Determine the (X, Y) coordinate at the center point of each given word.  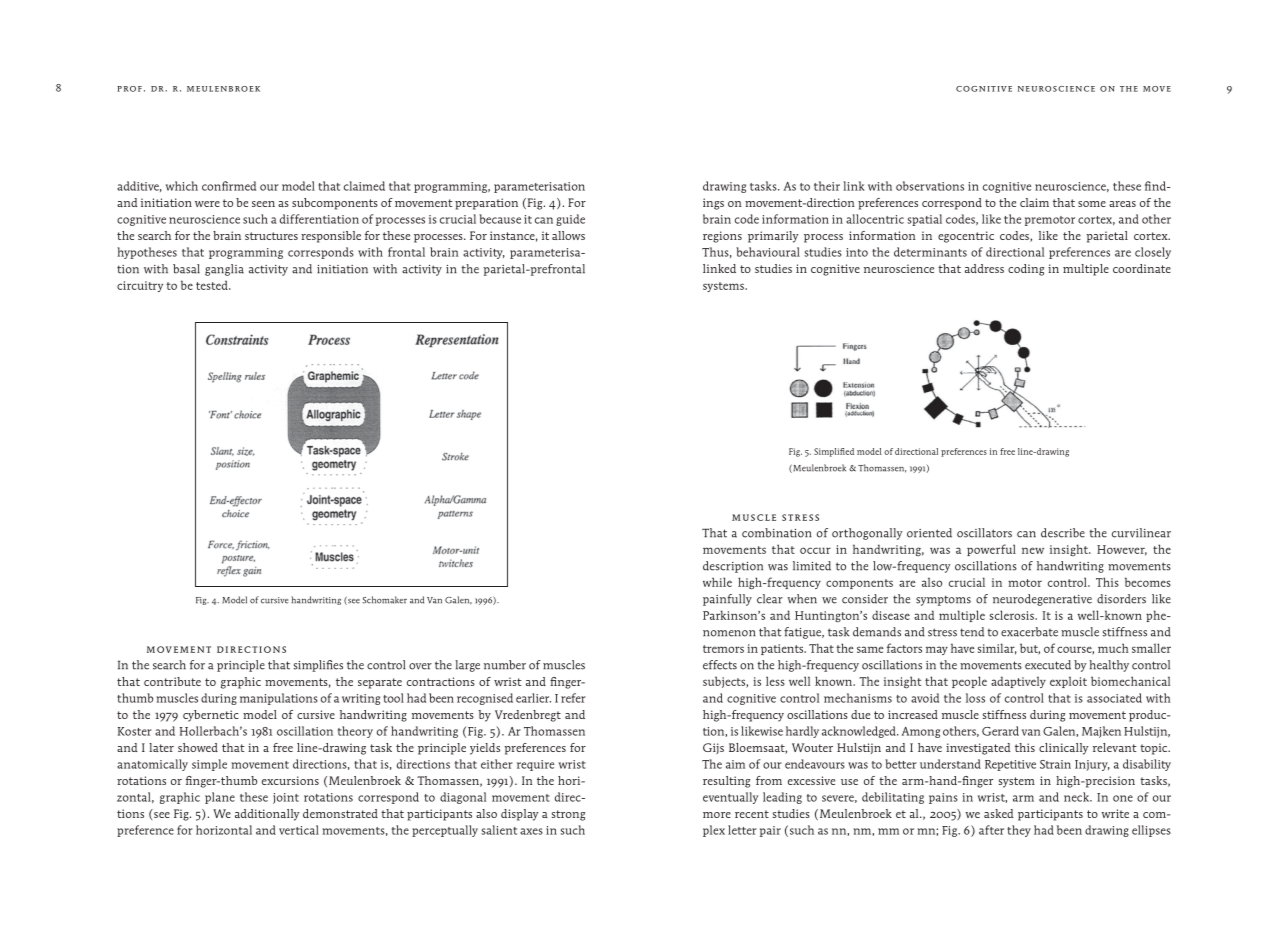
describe (1063, 533)
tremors (723, 649)
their (827, 186)
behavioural (768, 252)
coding (1026, 270)
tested (213, 285)
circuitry (140, 286)
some (1092, 204)
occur (815, 550)
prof (129, 89)
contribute (172, 681)
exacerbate (1029, 632)
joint (286, 798)
